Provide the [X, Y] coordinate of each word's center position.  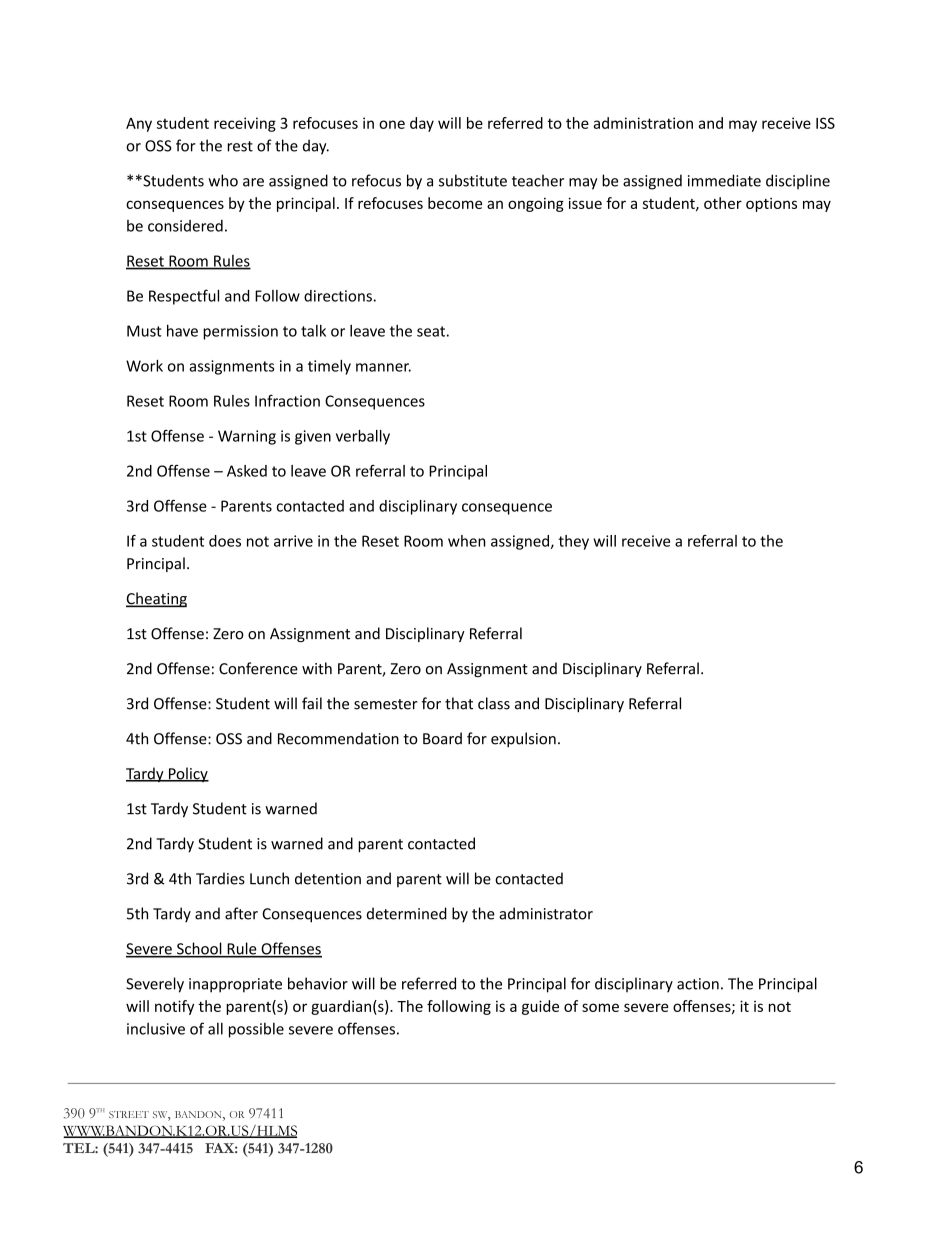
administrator [546, 913]
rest [240, 146]
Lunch [269, 878]
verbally [363, 437]
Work [144, 366]
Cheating [156, 600]
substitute [473, 180]
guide [540, 1007]
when [467, 541]
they [574, 542]
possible [256, 1030]
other [723, 203]
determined [407, 913]
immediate [724, 180]
